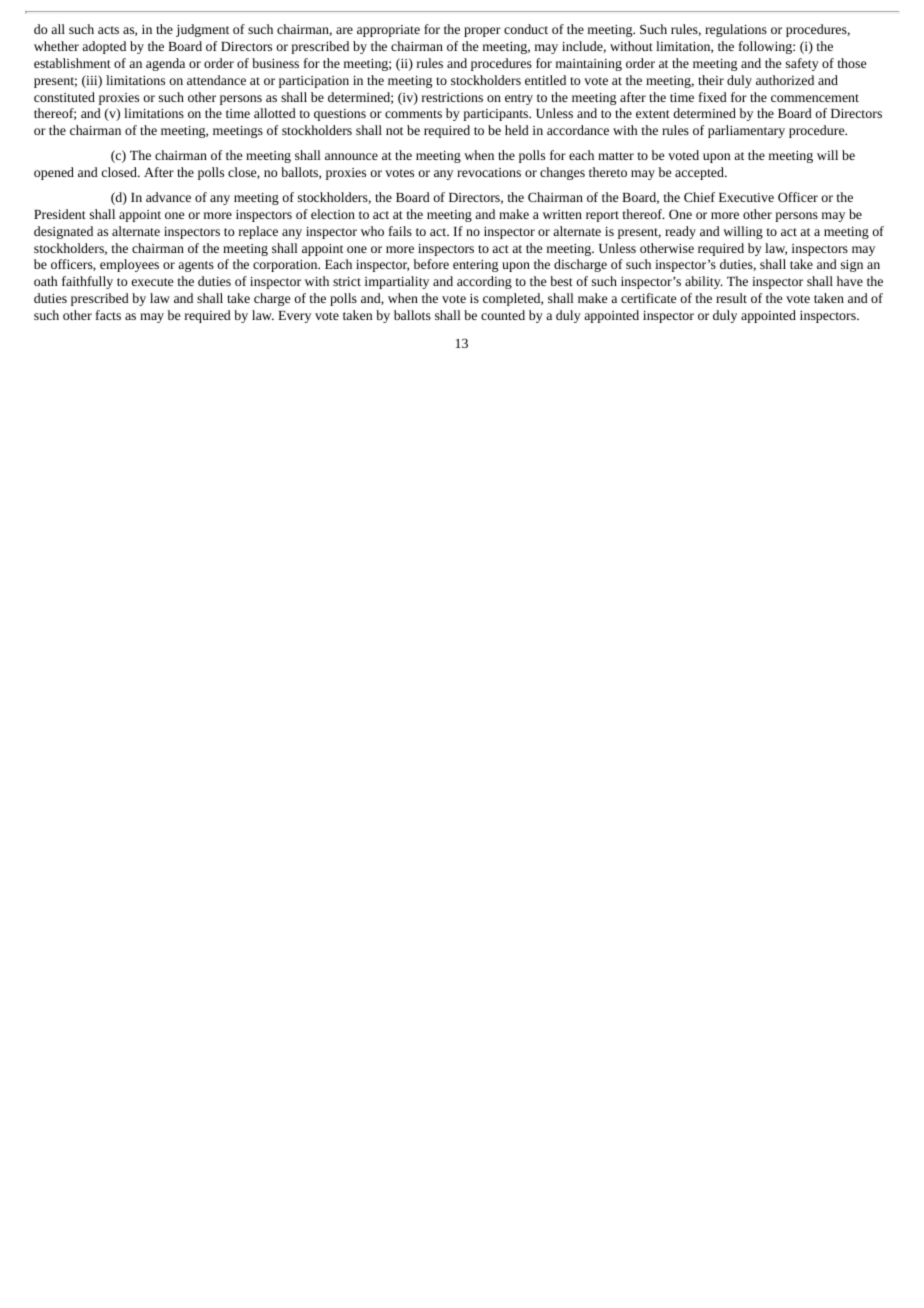 The height and width of the image is (1308, 924). What do you see at coordinates (152, 282) in the image?
I see `execute` at bounding box center [152, 282].
